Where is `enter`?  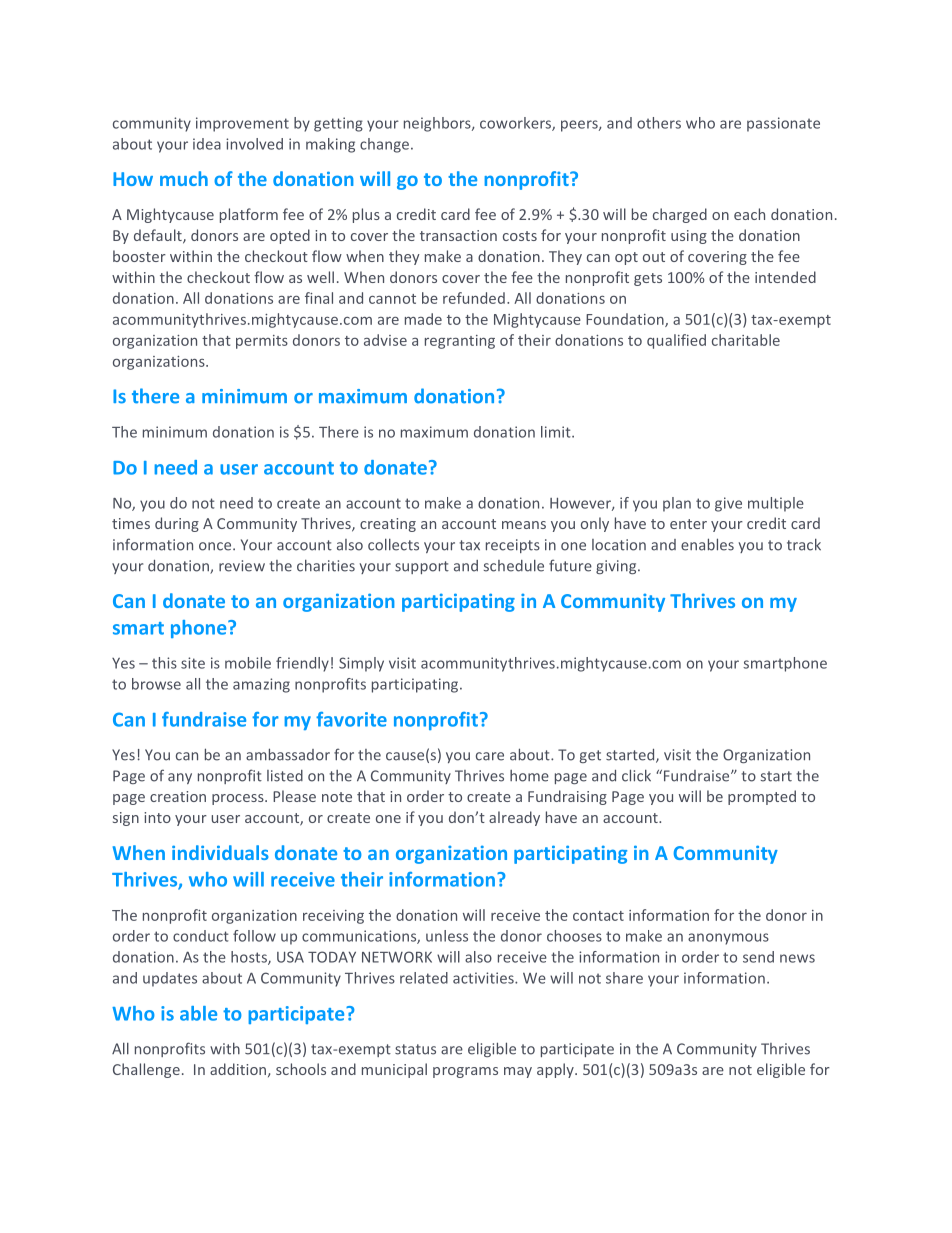 enter is located at coordinates (688, 524).
